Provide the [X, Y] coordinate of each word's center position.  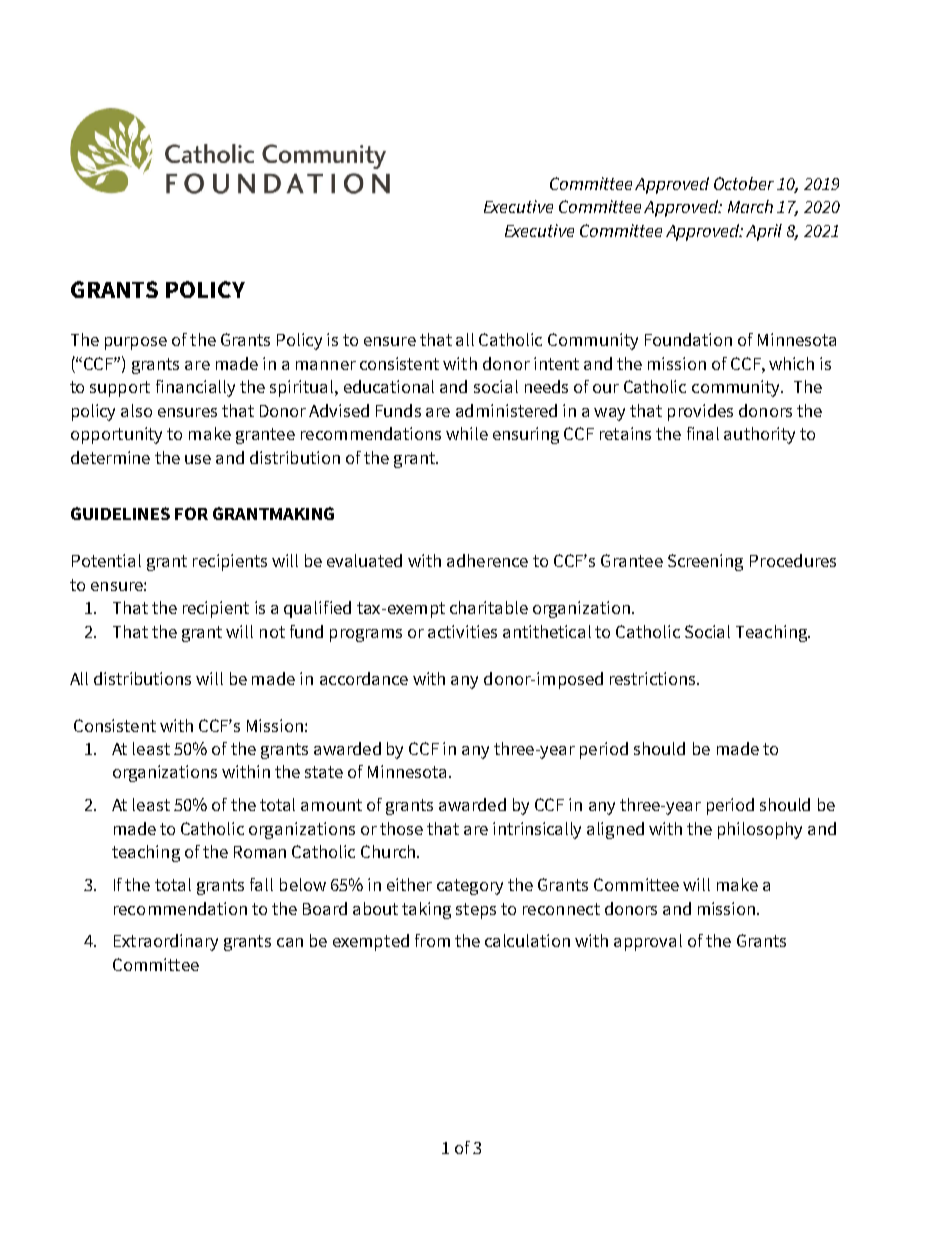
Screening [705, 562]
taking [426, 910]
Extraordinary [166, 942]
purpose [136, 343]
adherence [487, 560]
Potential [106, 560]
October [744, 183]
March [750, 206]
